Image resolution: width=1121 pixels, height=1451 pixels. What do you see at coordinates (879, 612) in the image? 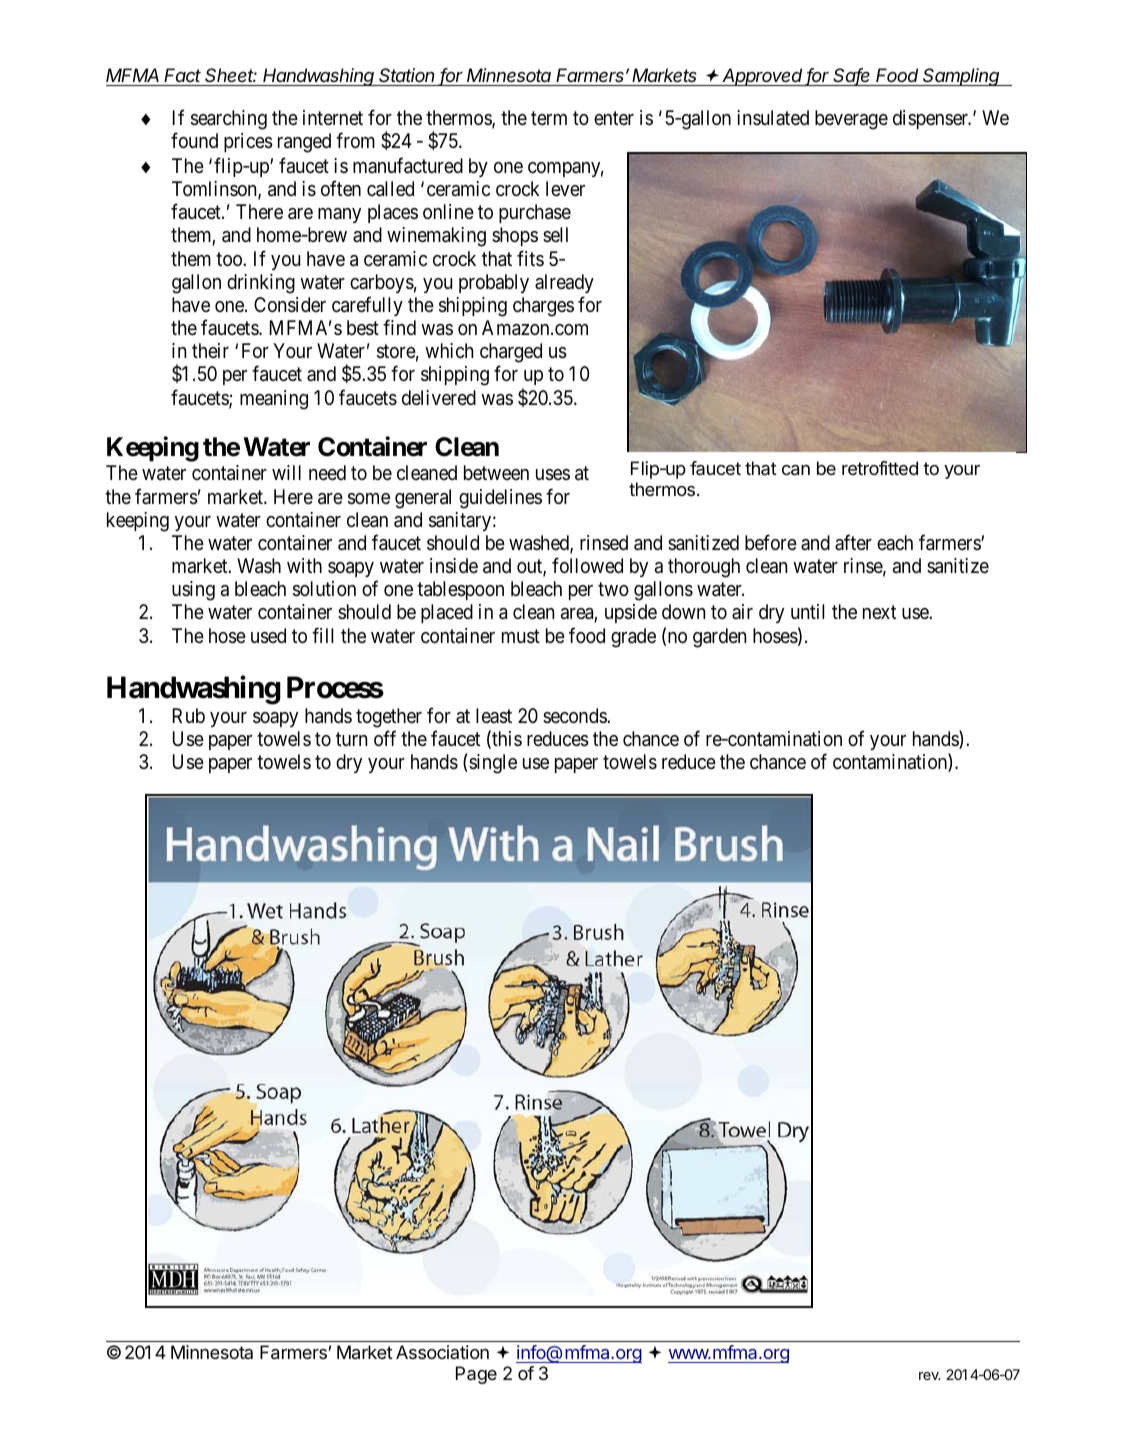
I see `next` at bounding box center [879, 612].
